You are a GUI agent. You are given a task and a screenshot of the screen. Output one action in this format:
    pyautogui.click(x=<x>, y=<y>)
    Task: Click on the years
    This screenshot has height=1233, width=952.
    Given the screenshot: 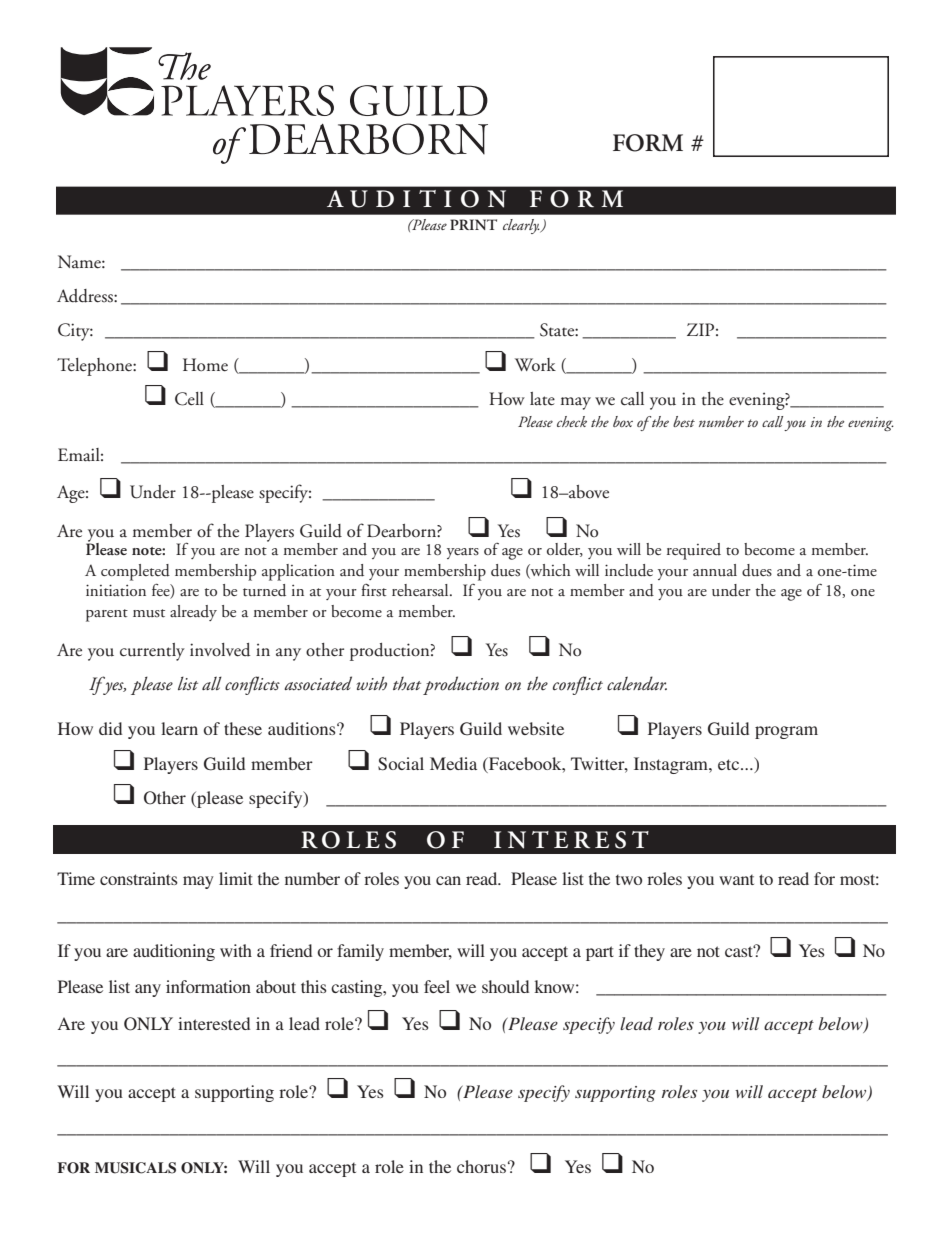 What is the action you would take?
    pyautogui.click(x=463, y=553)
